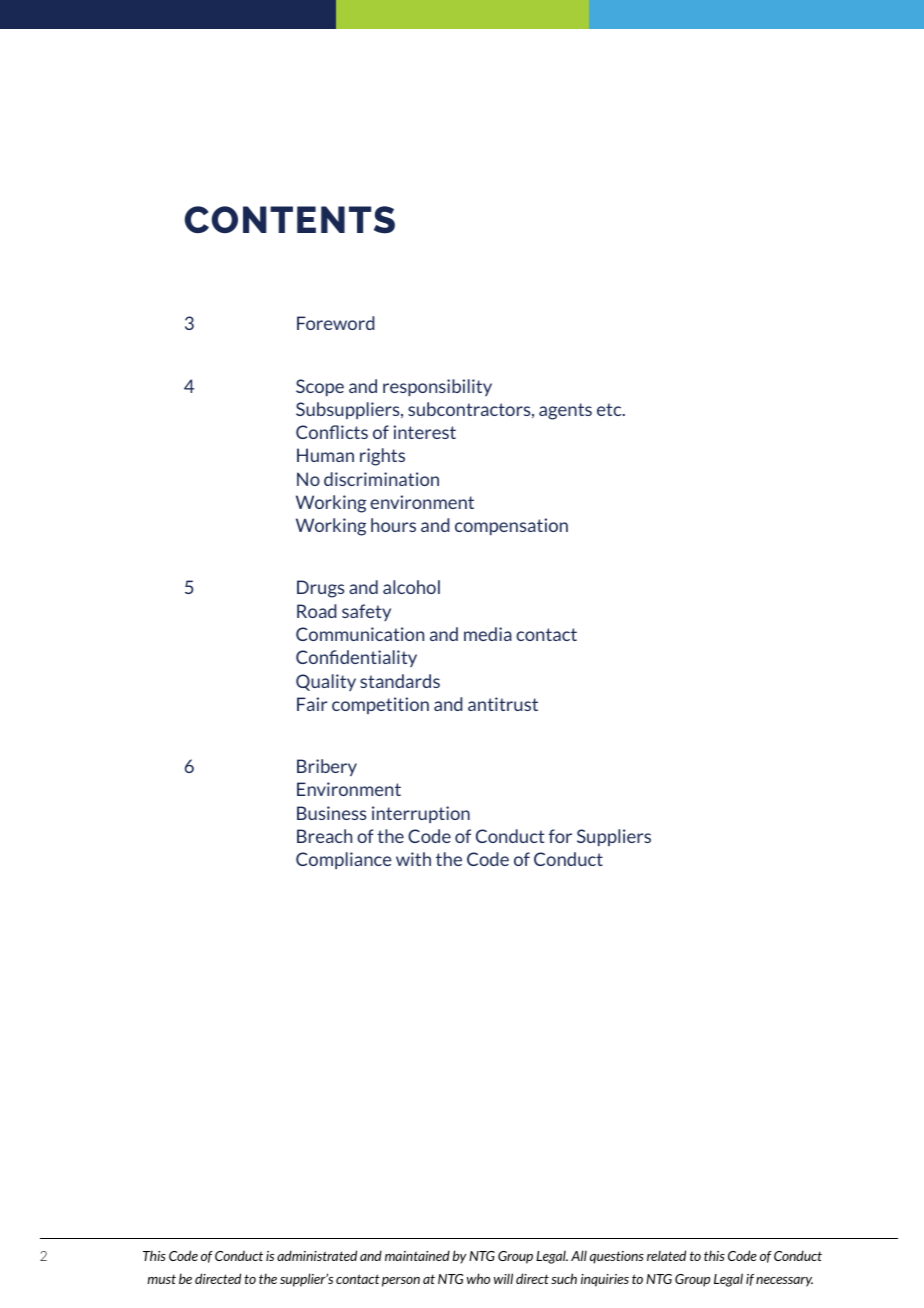 This page has height=1308, width=924. What do you see at coordinates (511, 526) in the page?
I see `compensation` at bounding box center [511, 526].
